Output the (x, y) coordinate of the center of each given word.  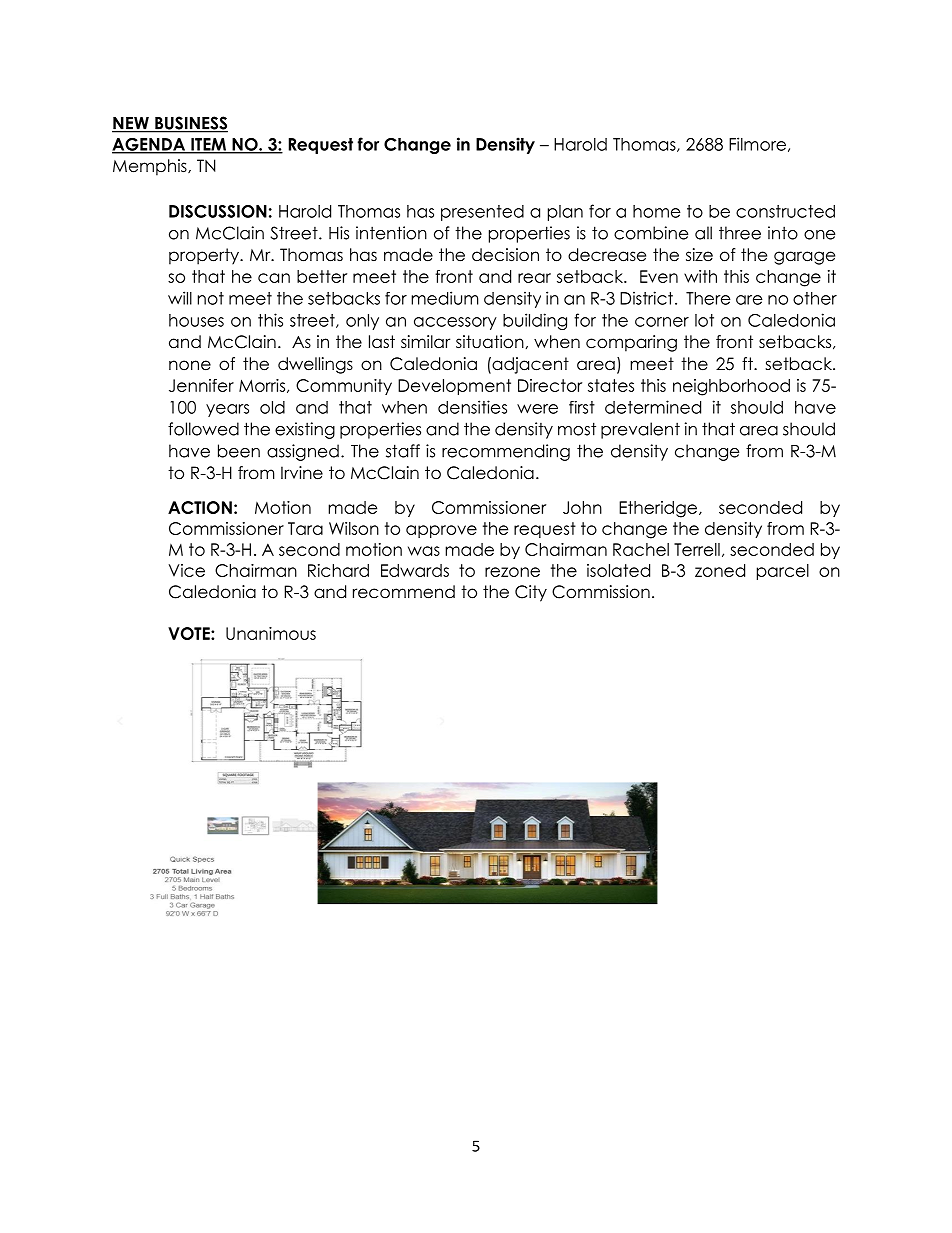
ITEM (208, 145)
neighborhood (731, 387)
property (205, 256)
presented (482, 213)
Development (454, 387)
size (699, 255)
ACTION (200, 507)
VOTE (190, 633)
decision (505, 255)
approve (441, 531)
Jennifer (201, 385)
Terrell (697, 549)
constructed (785, 211)
